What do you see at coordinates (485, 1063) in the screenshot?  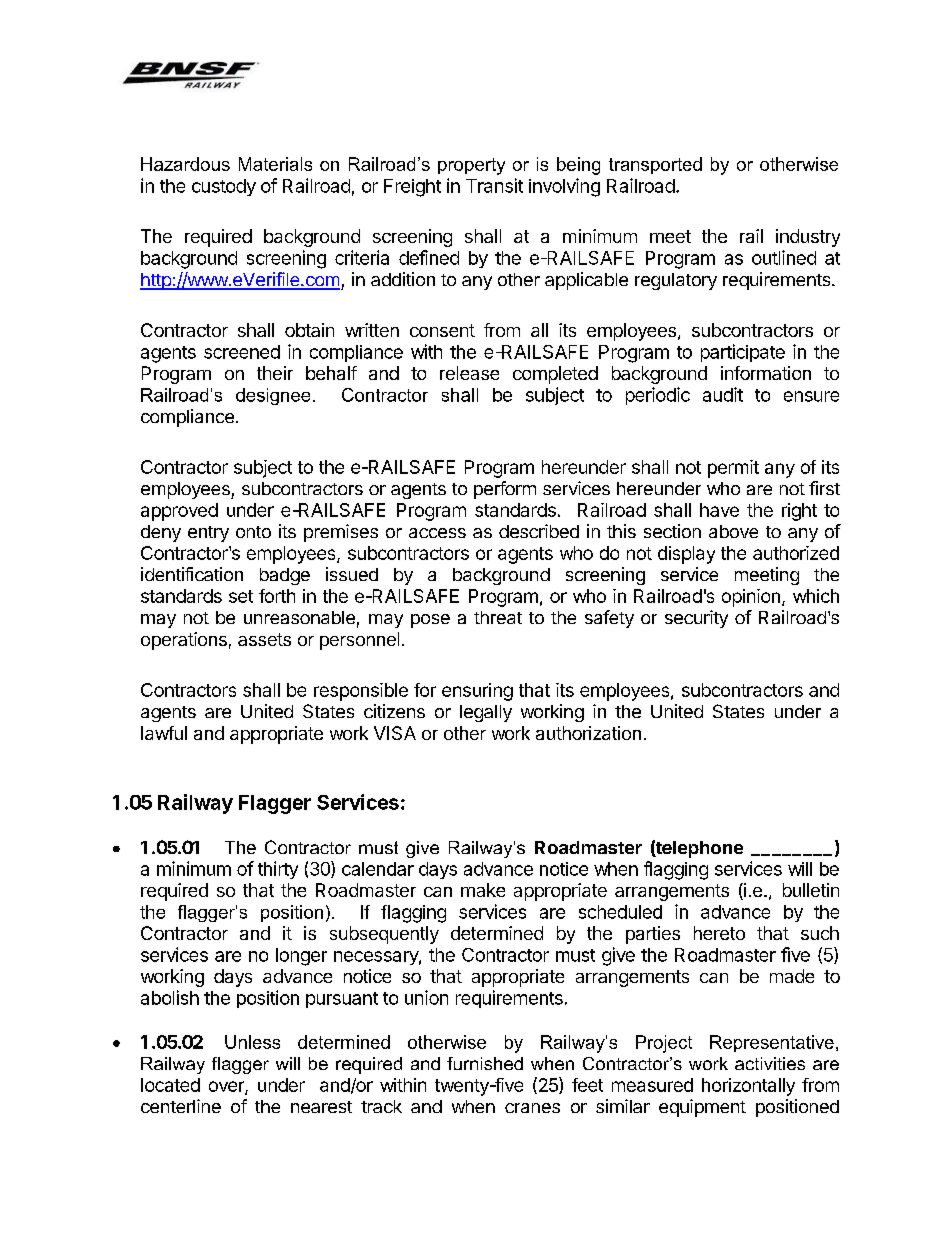 I see `furnished` at bounding box center [485, 1063].
